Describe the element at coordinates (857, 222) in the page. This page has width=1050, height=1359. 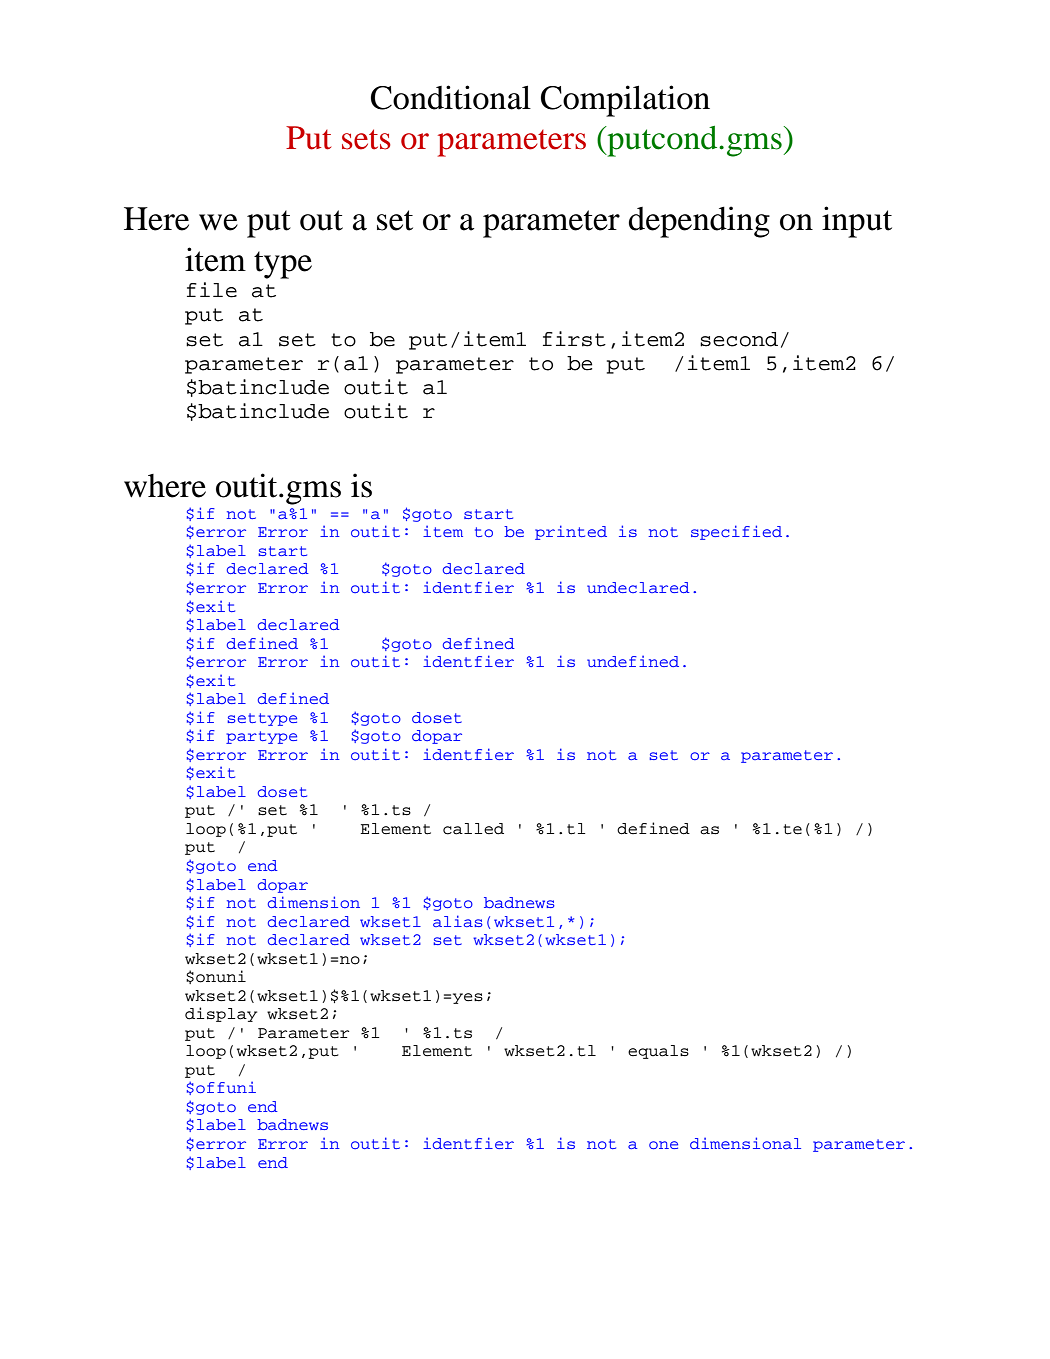
I see `input` at that location.
